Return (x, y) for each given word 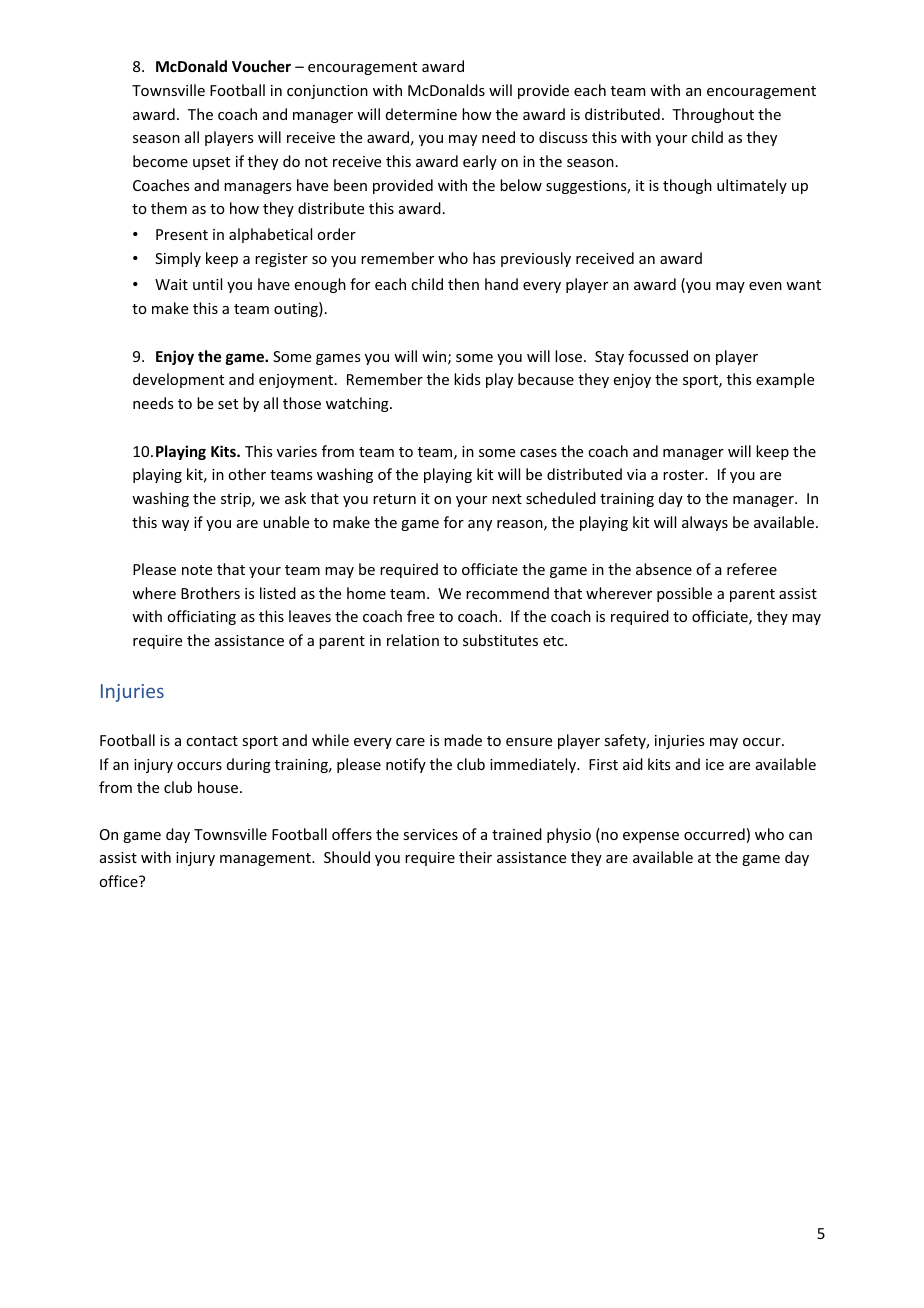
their (475, 857)
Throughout (713, 115)
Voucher (261, 66)
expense (651, 837)
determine (421, 114)
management (266, 859)
